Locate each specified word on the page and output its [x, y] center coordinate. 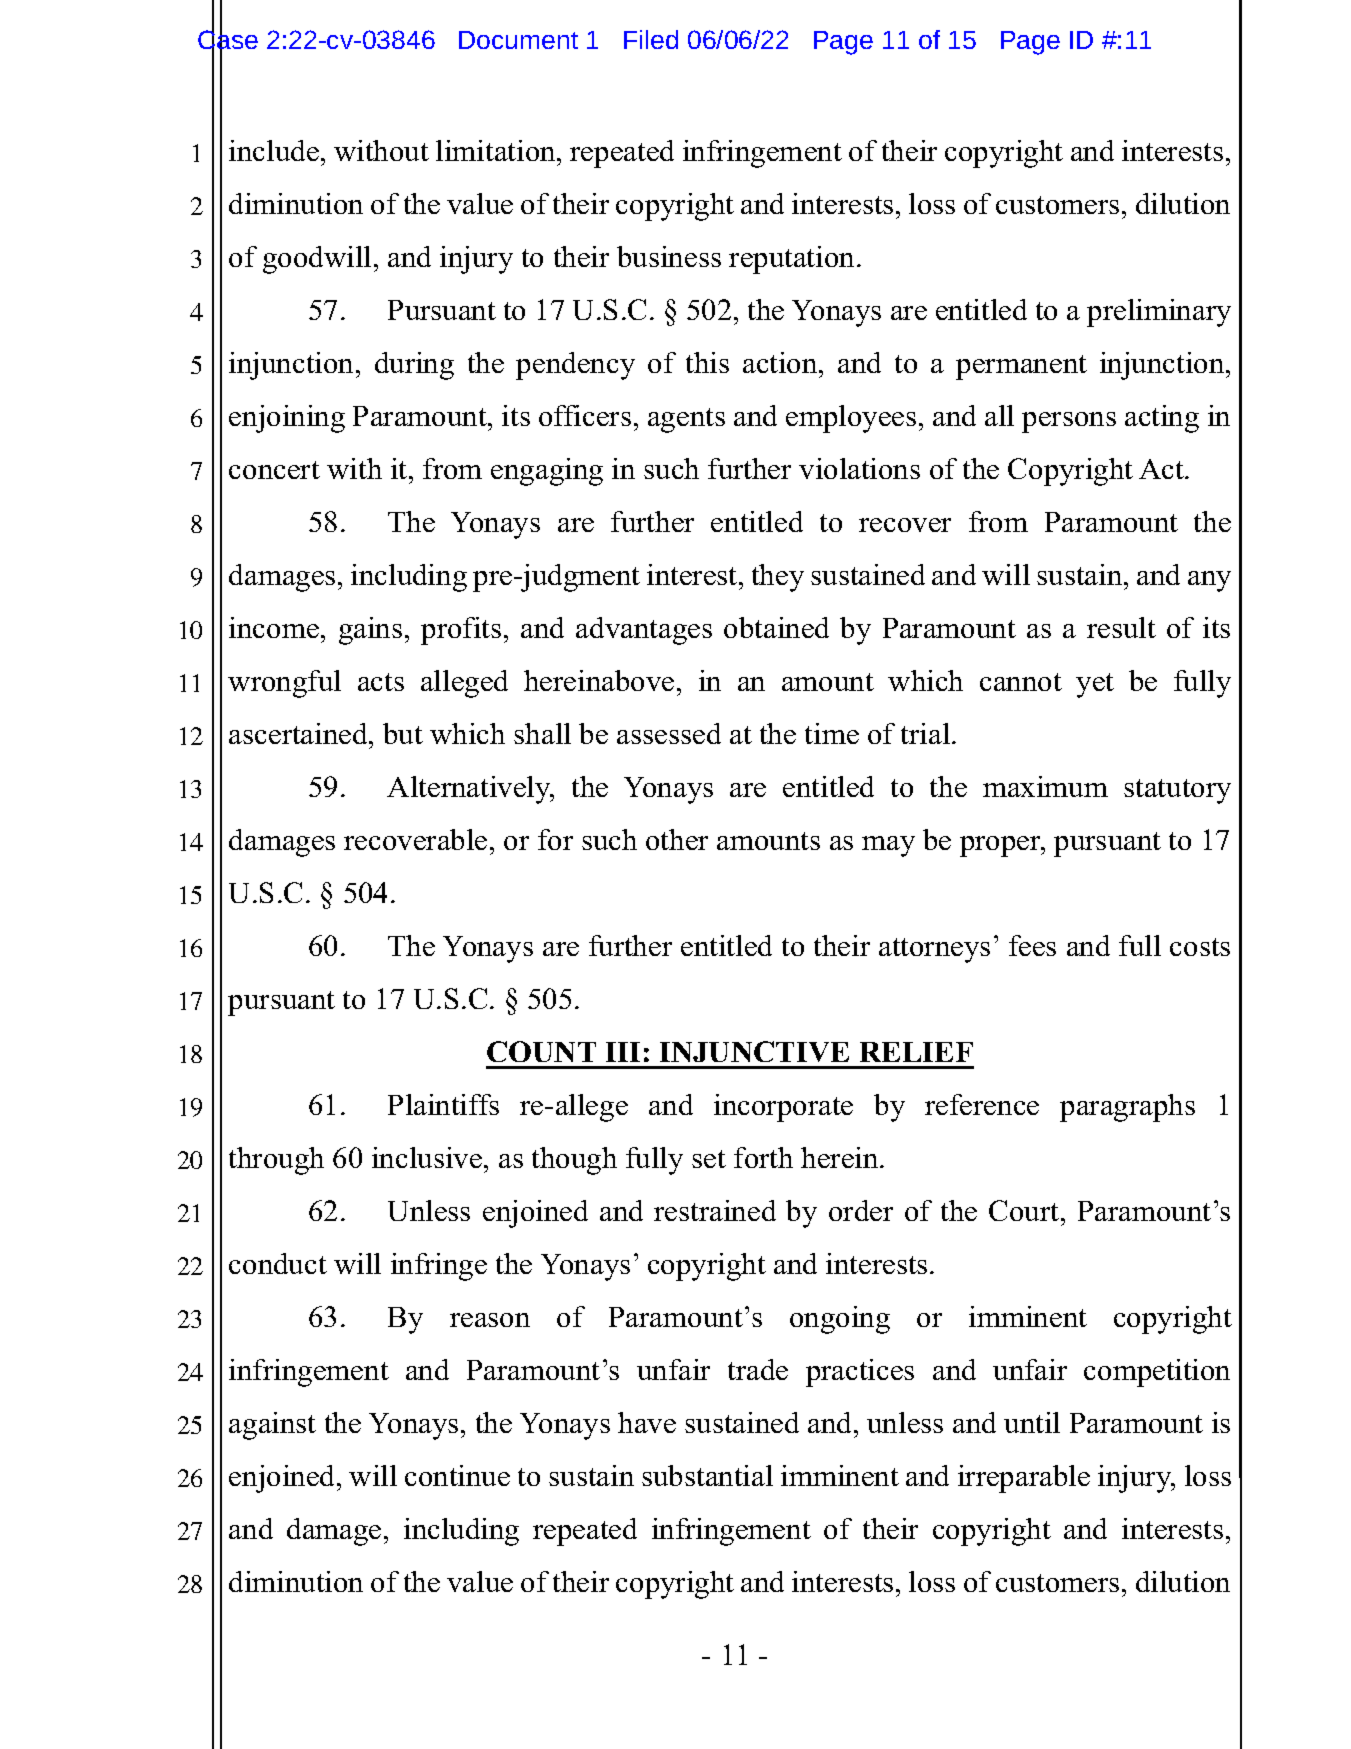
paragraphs [1127, 1108]
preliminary [1159, 313]
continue [457, 1475]
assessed [669, 733]
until [1032, 1422]
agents [686, 420]
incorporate [783, 1108]
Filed [651, 39]
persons [1069, 422]
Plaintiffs [443, 1104]
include [274, 150]
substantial [707, 1475]
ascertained [299, 733]
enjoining [287, 419]
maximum [1045, 786]
